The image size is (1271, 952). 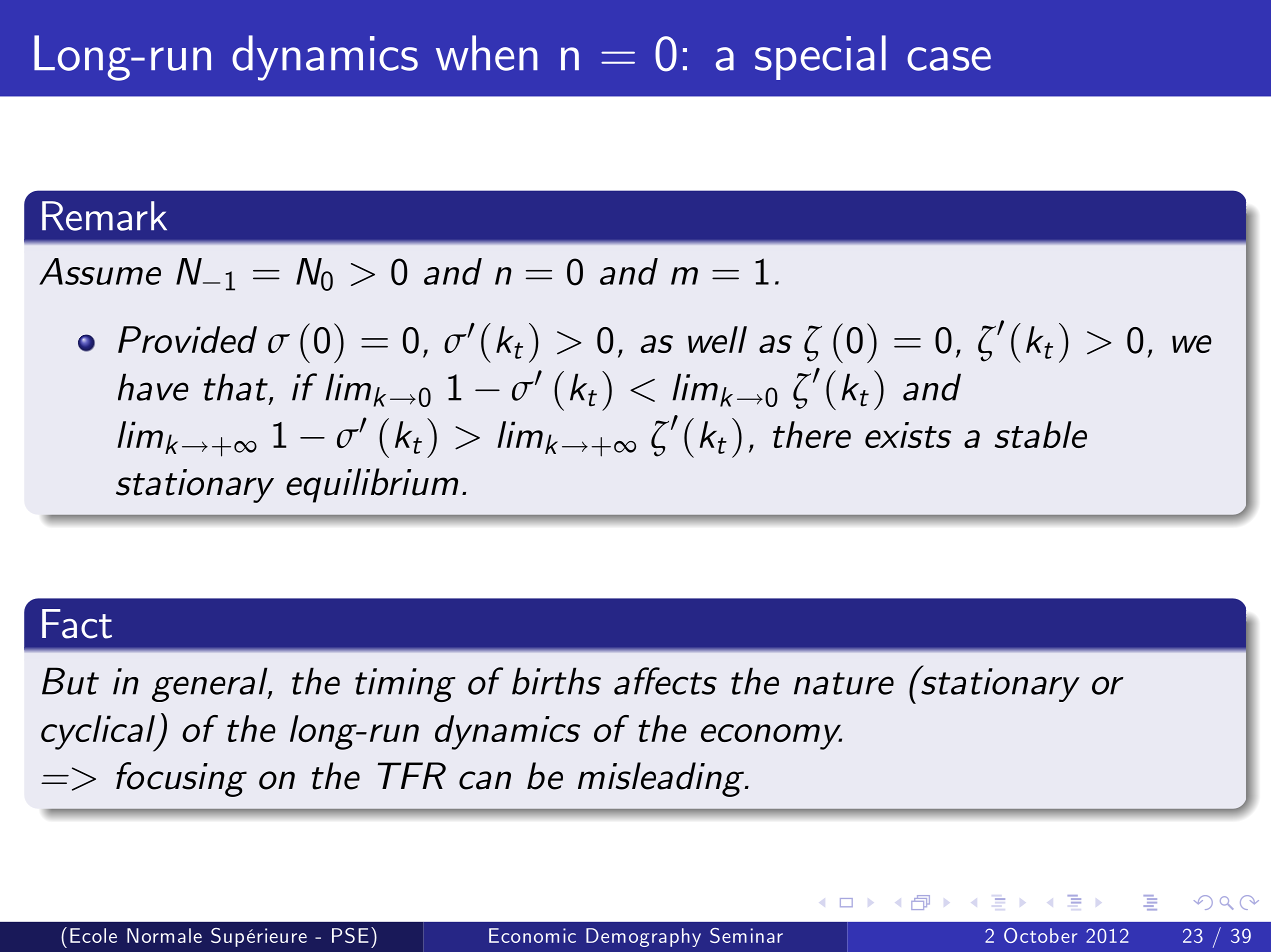 I want to click on exists, so click(x=908, y=435).
